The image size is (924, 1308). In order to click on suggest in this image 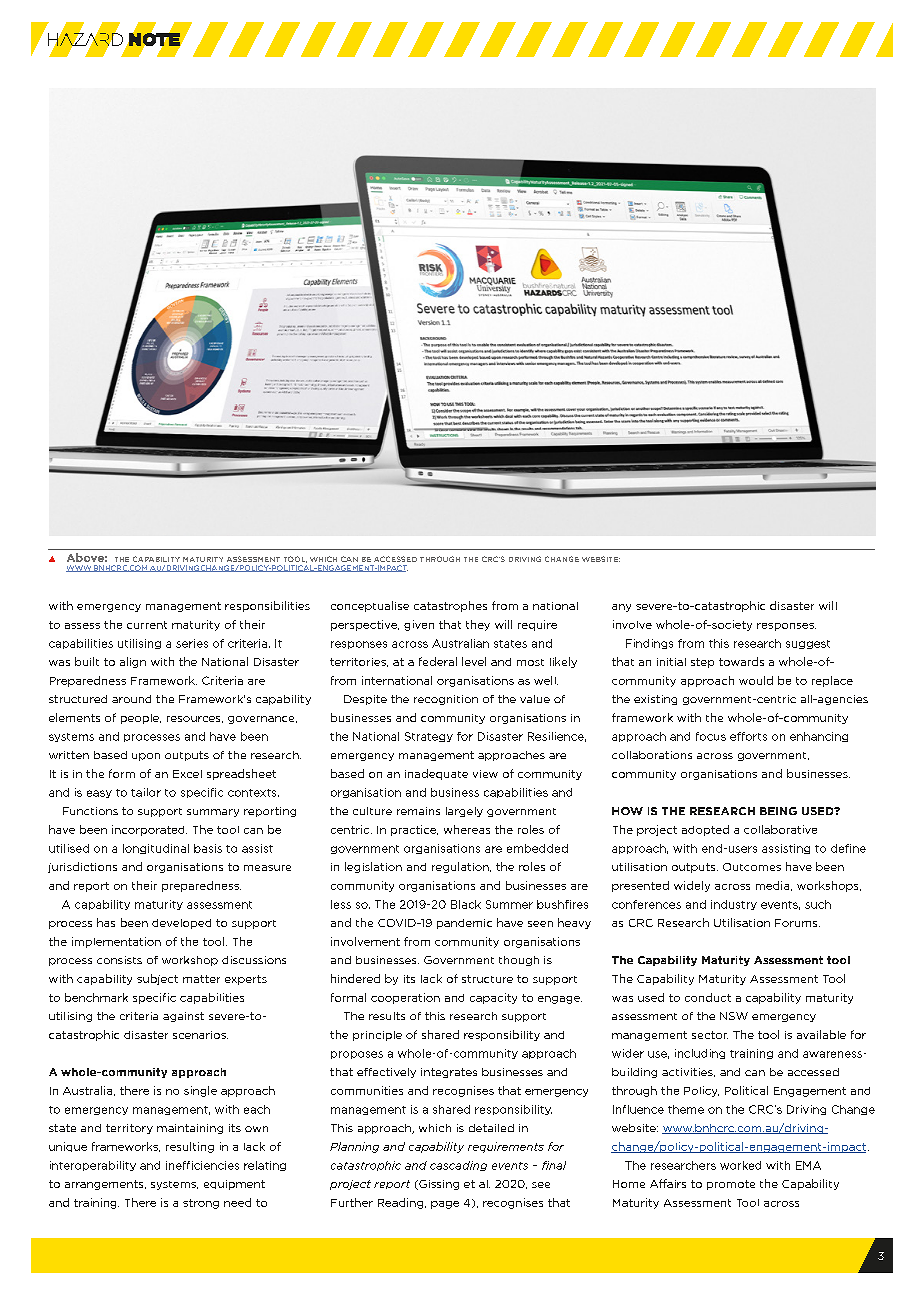, I will do `click(808, 644)`.
